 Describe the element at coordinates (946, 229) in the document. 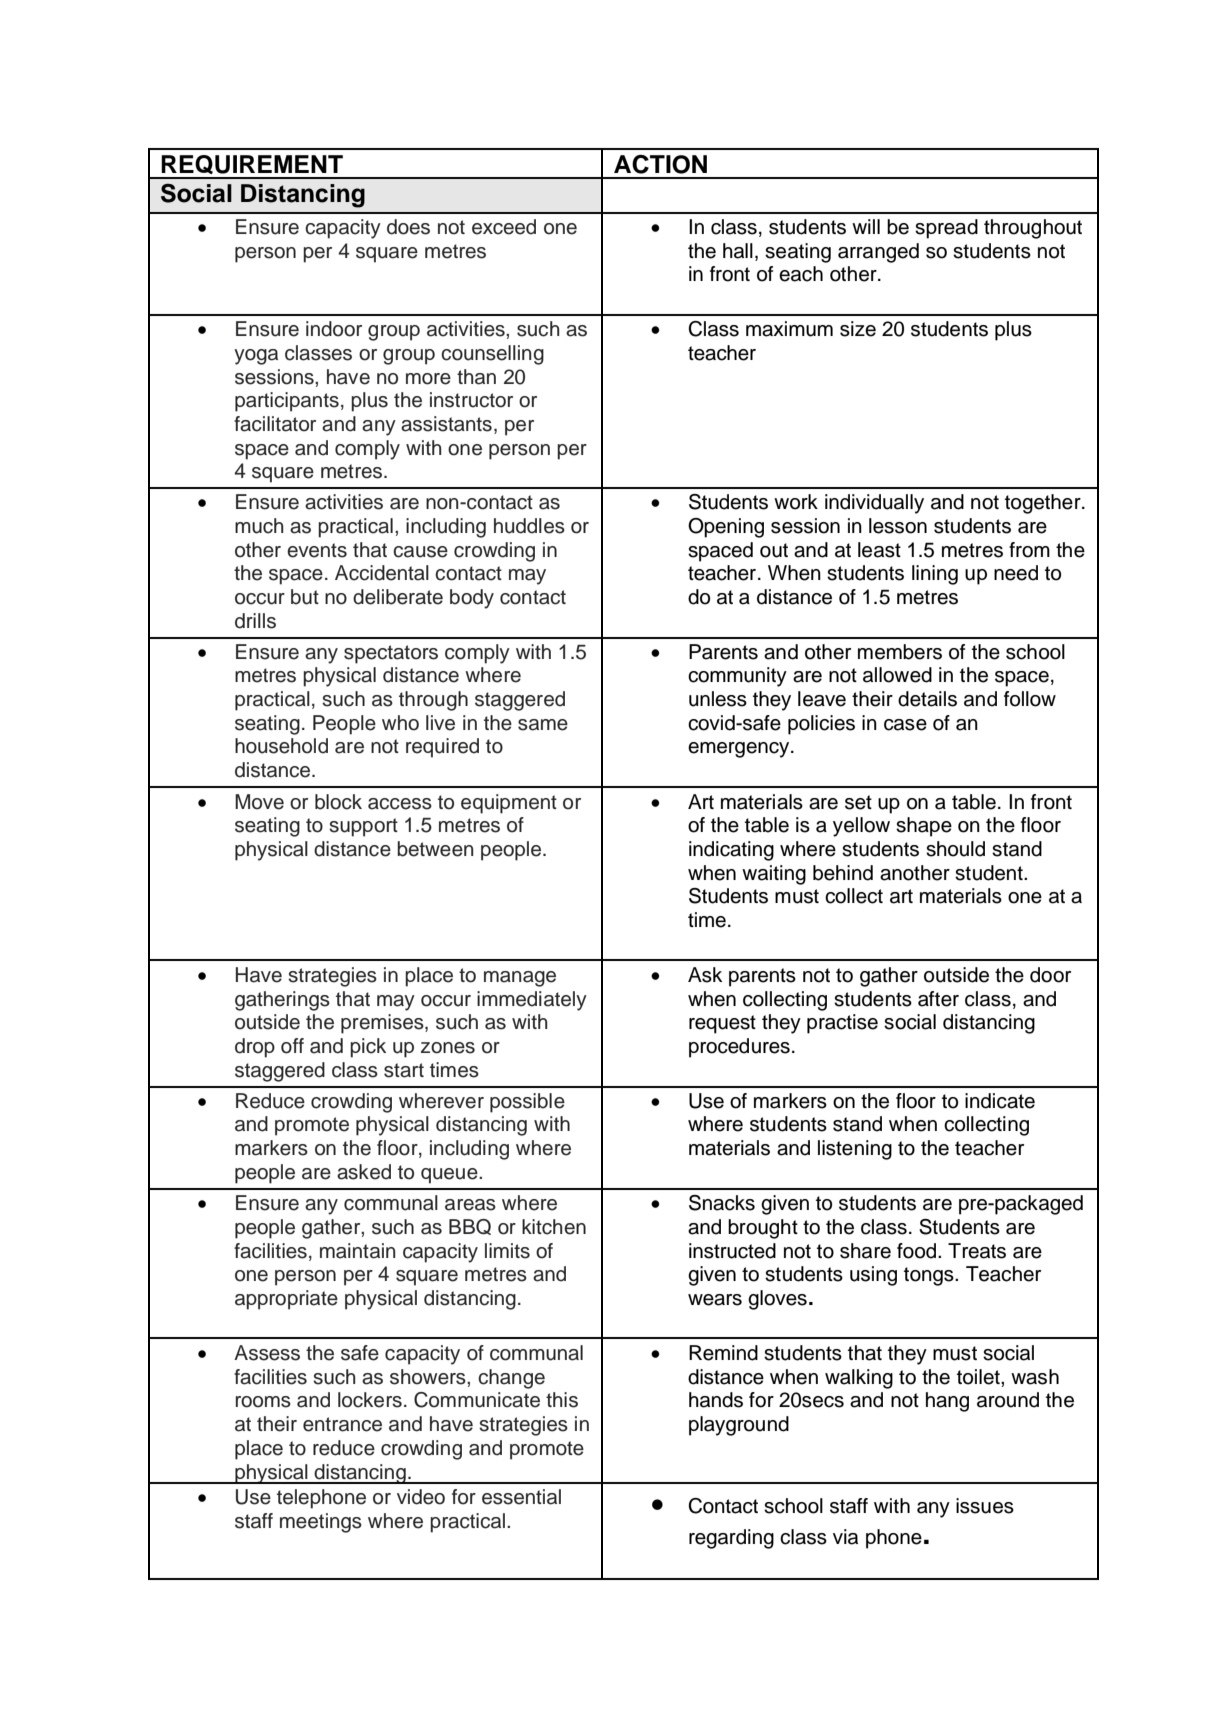

I see `spread` at that location.
